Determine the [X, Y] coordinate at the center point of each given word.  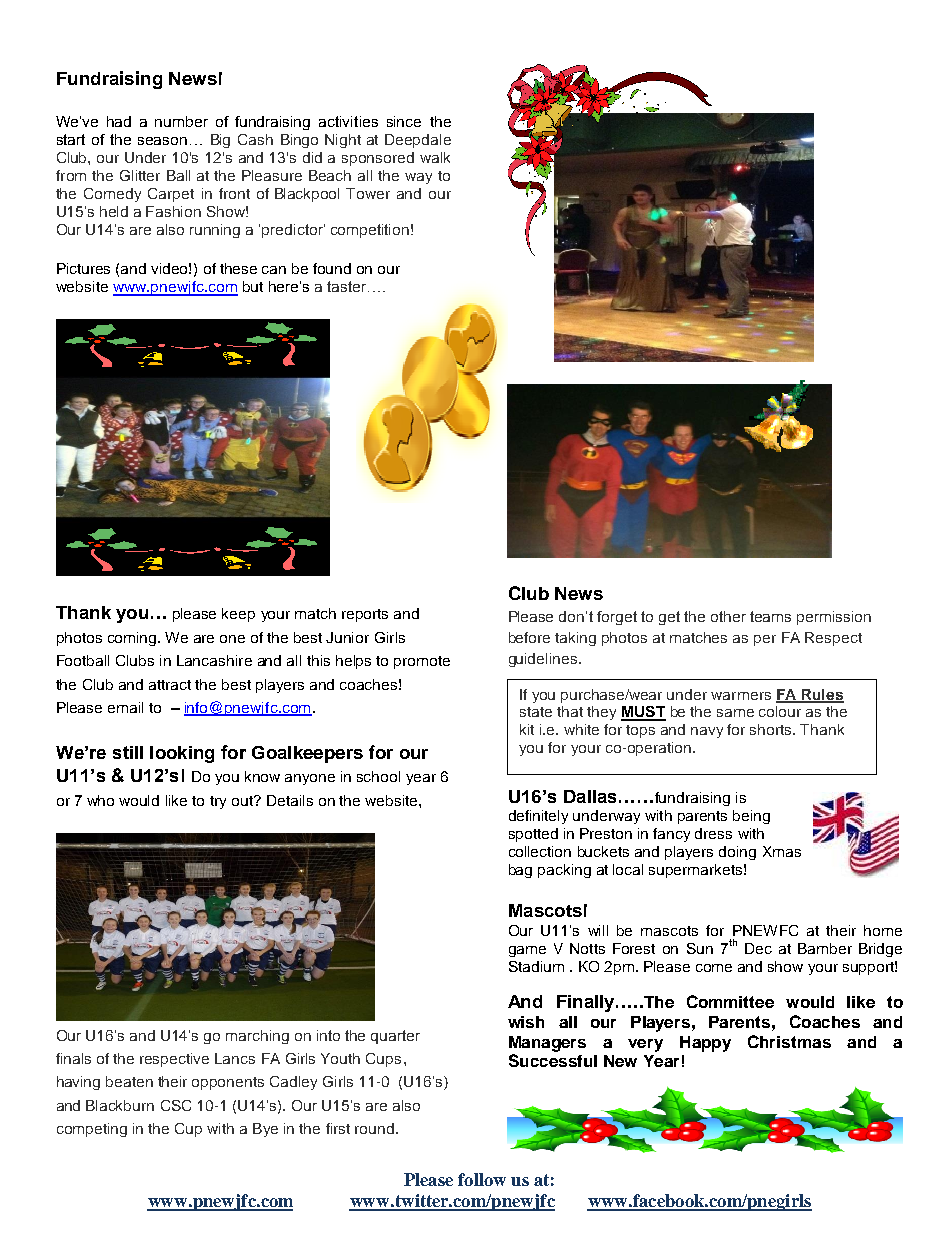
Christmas [789, 1041]
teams [770, 616]
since [404, 121]
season [162, 141]
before [529, 637]
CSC [176, 1105]
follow [482, 1179]
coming [133, 639]
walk [435, 157]
